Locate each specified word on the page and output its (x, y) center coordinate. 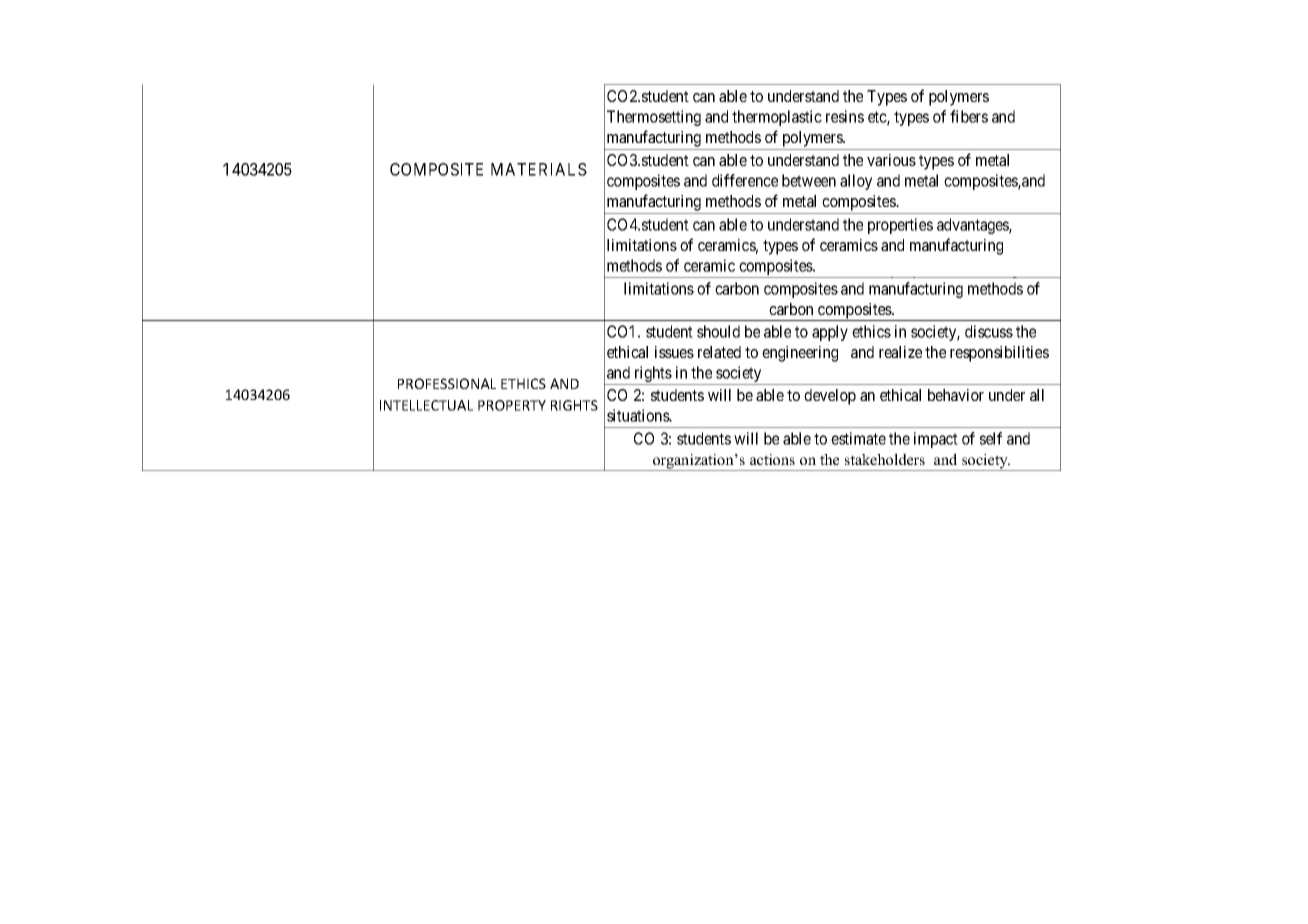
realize (900, 352)
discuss (989, 331)
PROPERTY (512, 405)
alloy (856, 182)
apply (830, 333)
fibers (969, 116)
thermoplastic (777, 118)
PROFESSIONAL (447, 383)
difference (745, 180)
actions (772, 459)
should (718, 331)
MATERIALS (539, 169)
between (809, 180)
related (719, 352)
